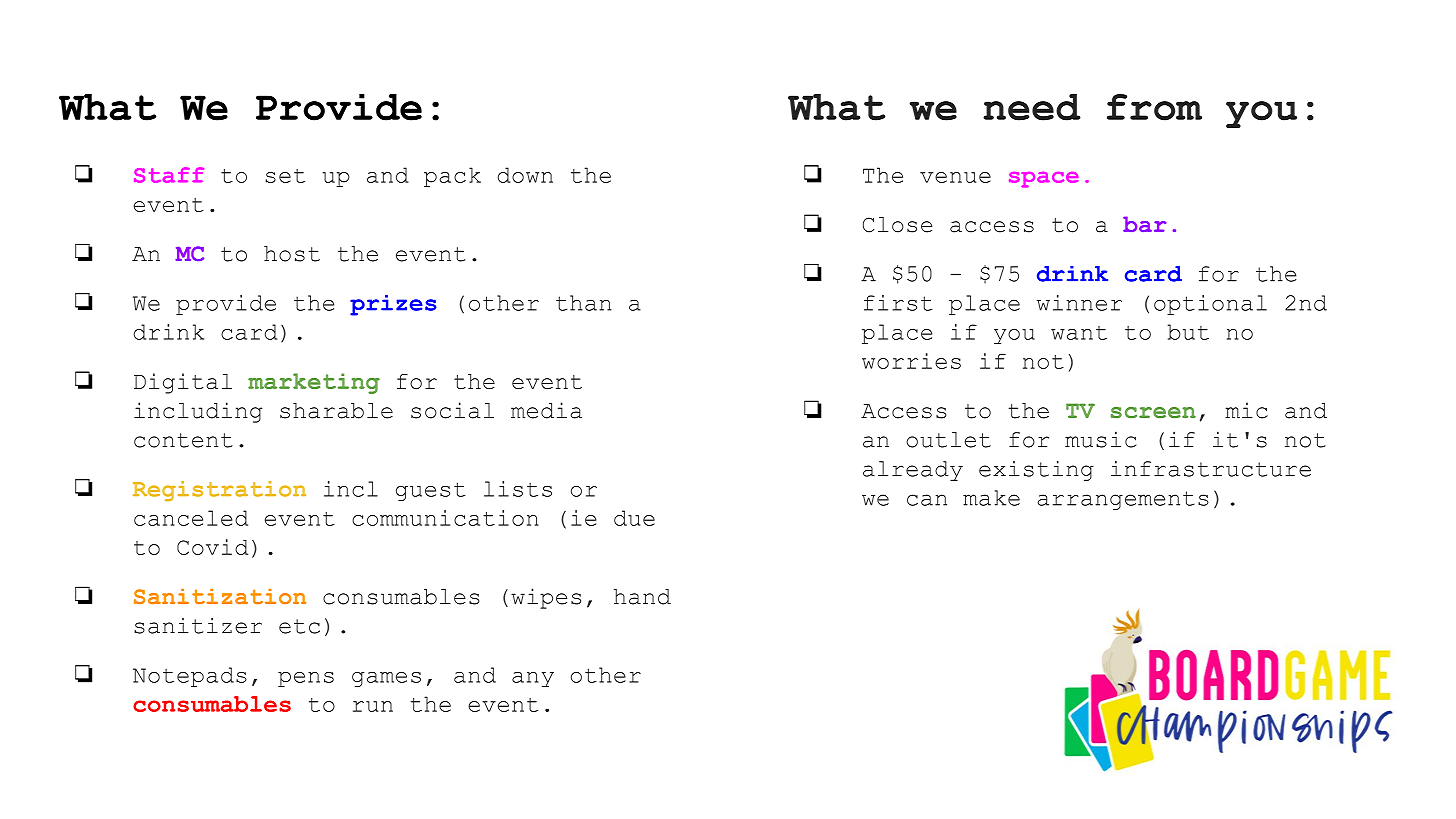  Describe the element at coordinates (1154, 107) in the screenshot. I see `from` at that location.
